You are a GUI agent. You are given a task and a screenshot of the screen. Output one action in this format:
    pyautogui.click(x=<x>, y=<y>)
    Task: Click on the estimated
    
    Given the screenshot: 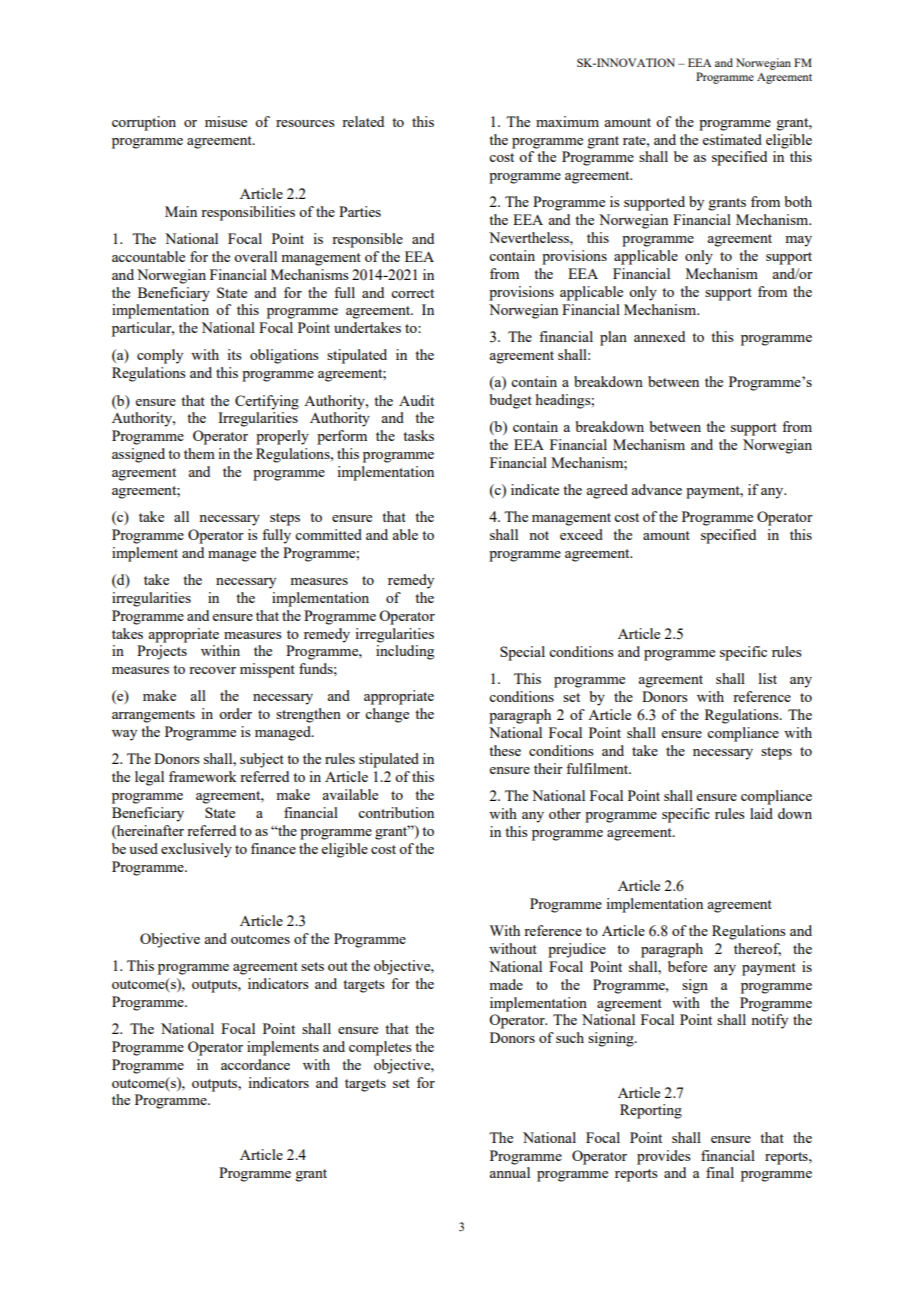 What is the action you would take?
    pyautogui.click(x=732, y=139)
